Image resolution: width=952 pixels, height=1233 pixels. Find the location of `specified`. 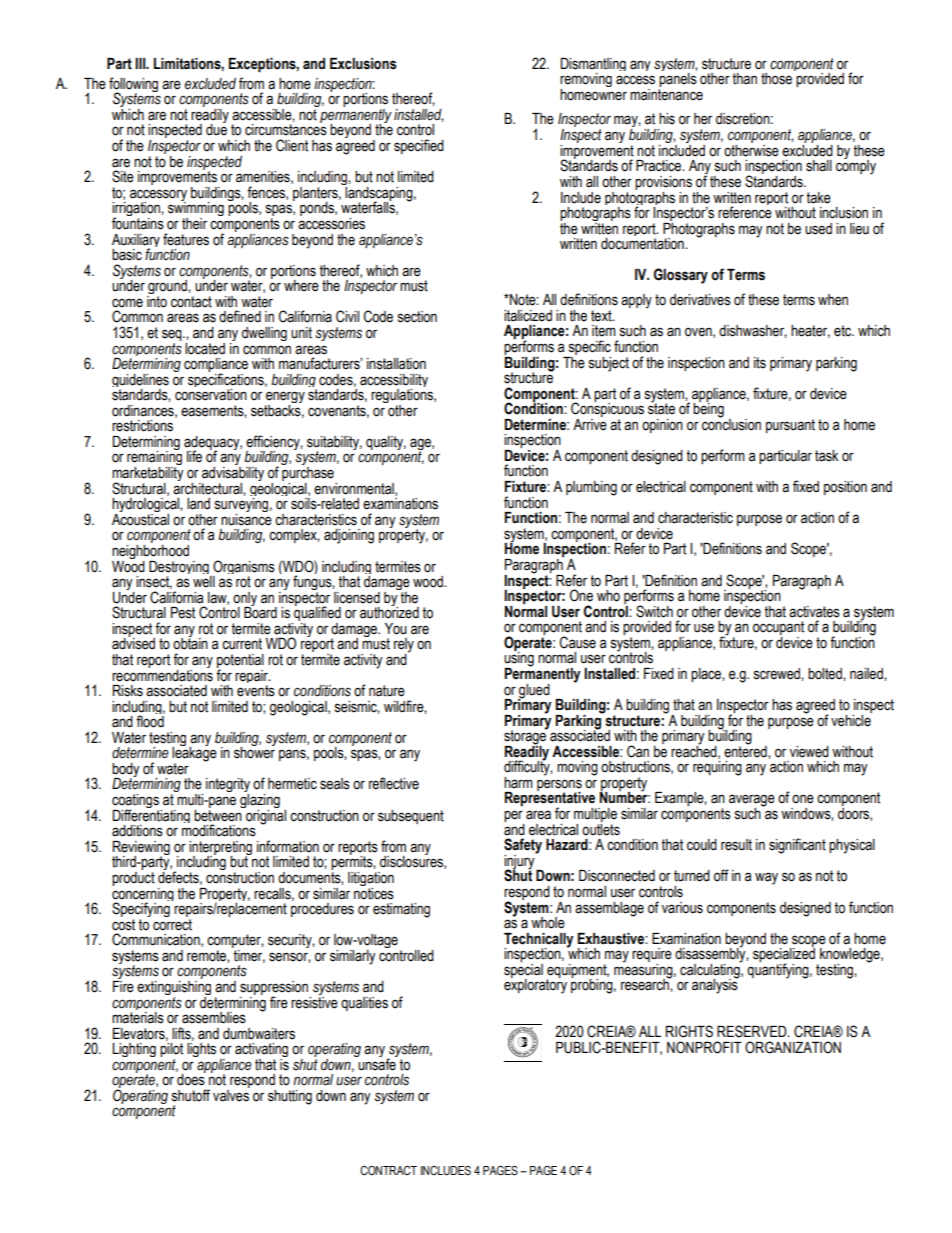

specified is located at coordinates (419, 146).
